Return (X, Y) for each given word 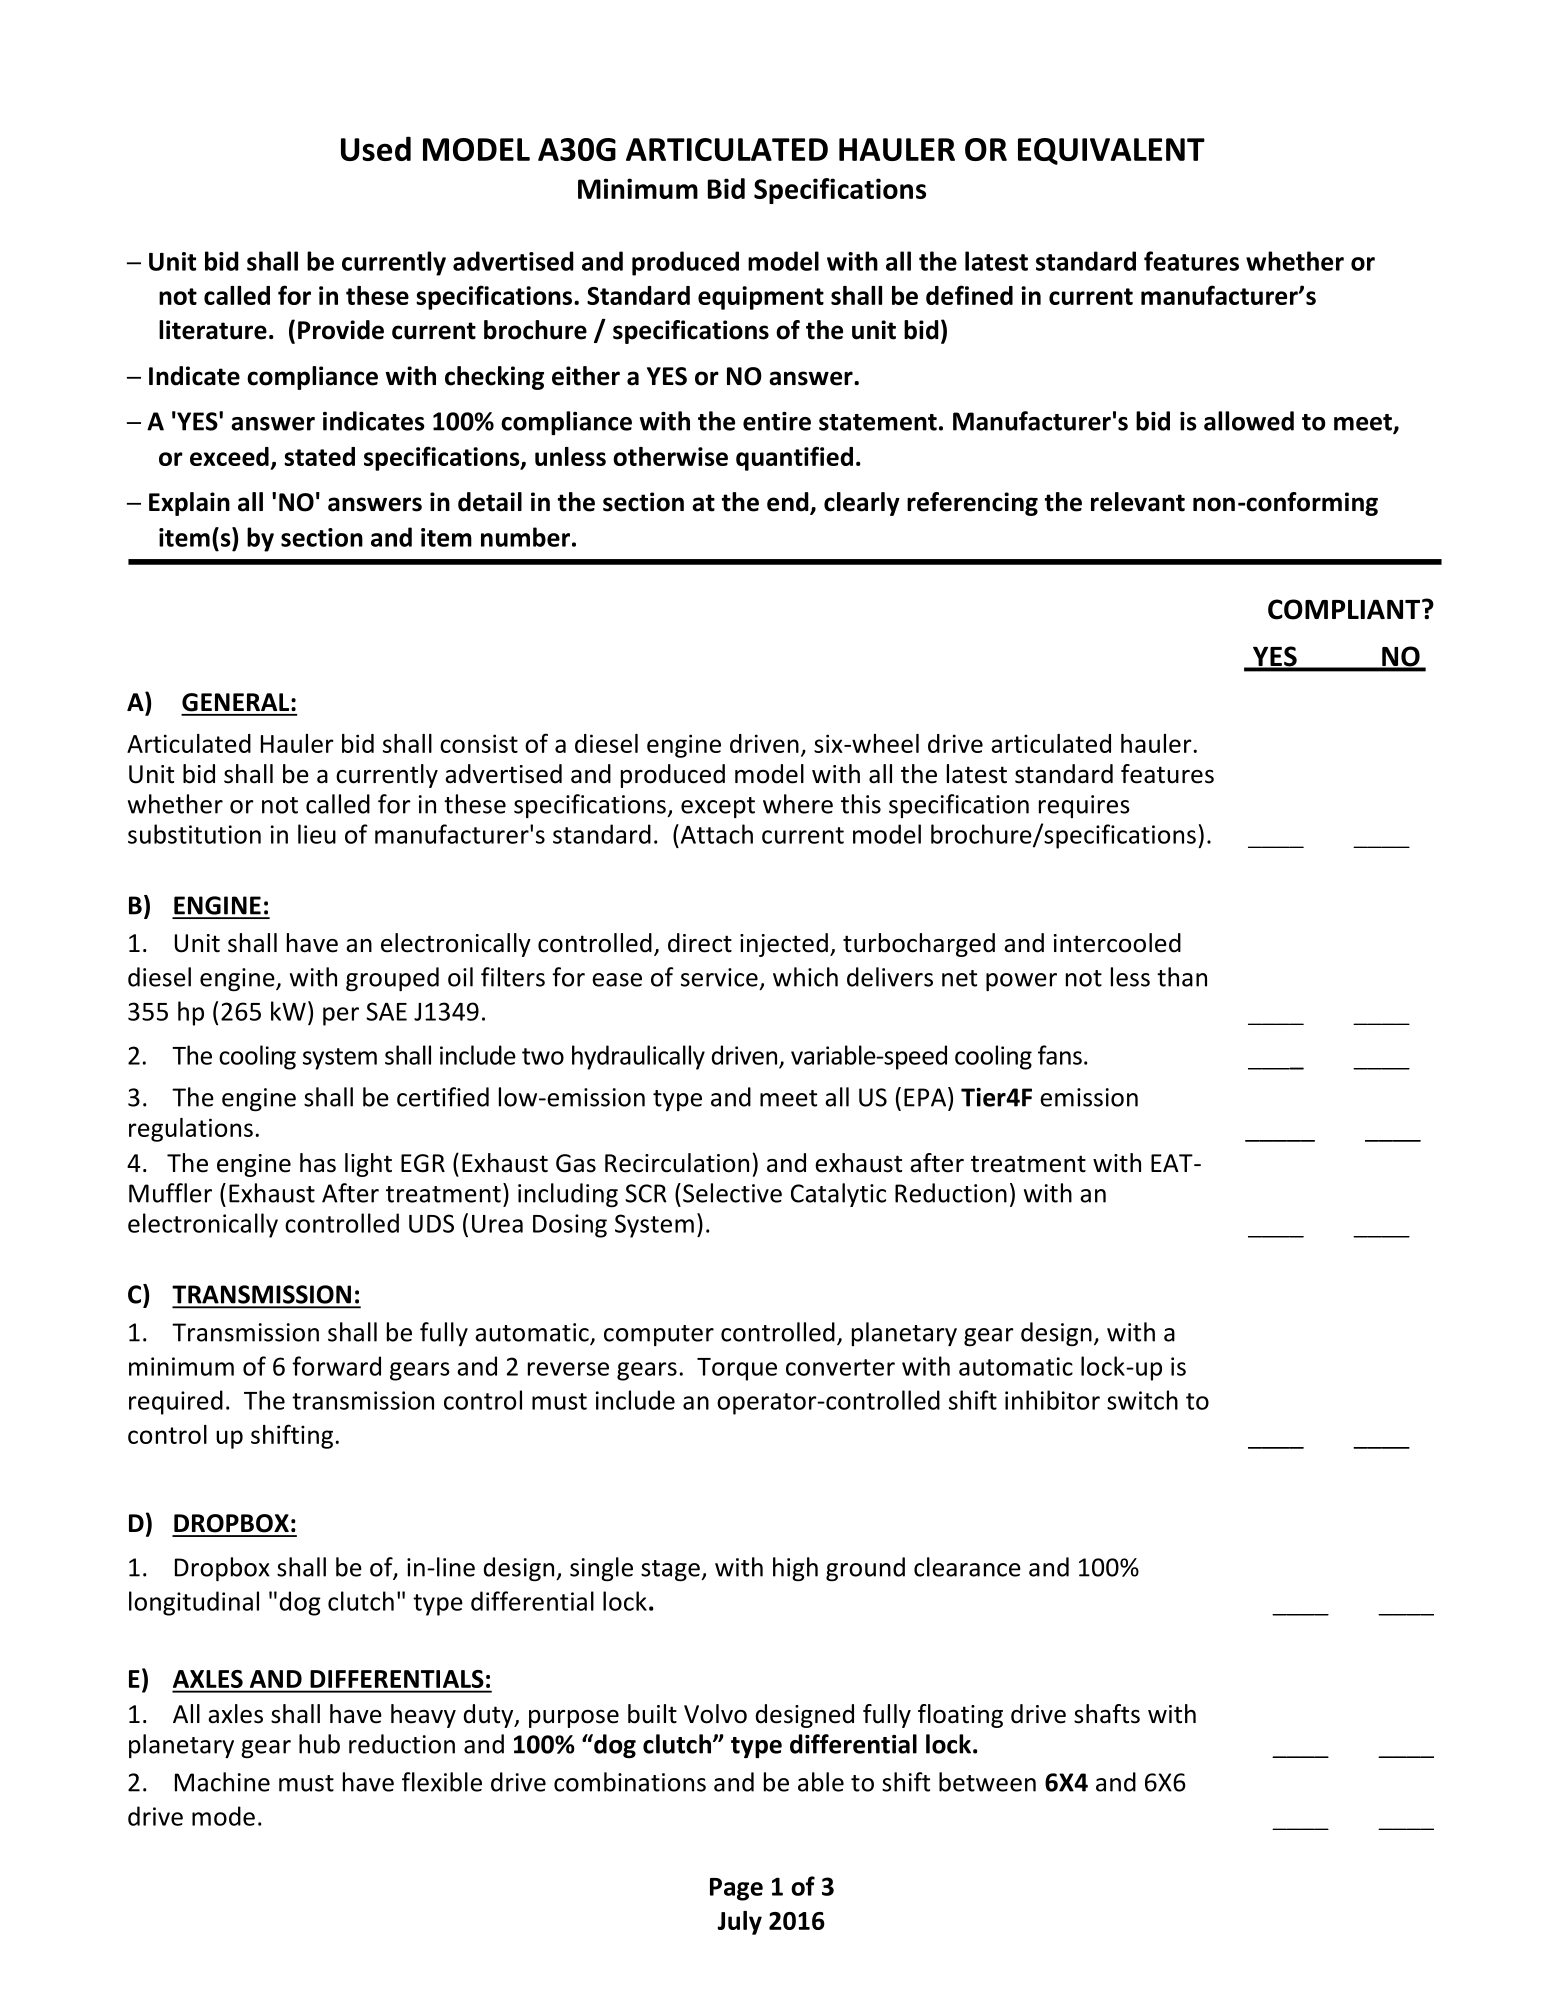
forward (336, 1366)
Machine (222, 1782)
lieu (317, 834)
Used (376, 148)
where (798, 804)
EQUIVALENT (1111, 151)
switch (1142, 1400)
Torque (737, 1369)
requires (1084, 806)
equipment (761, 298)
